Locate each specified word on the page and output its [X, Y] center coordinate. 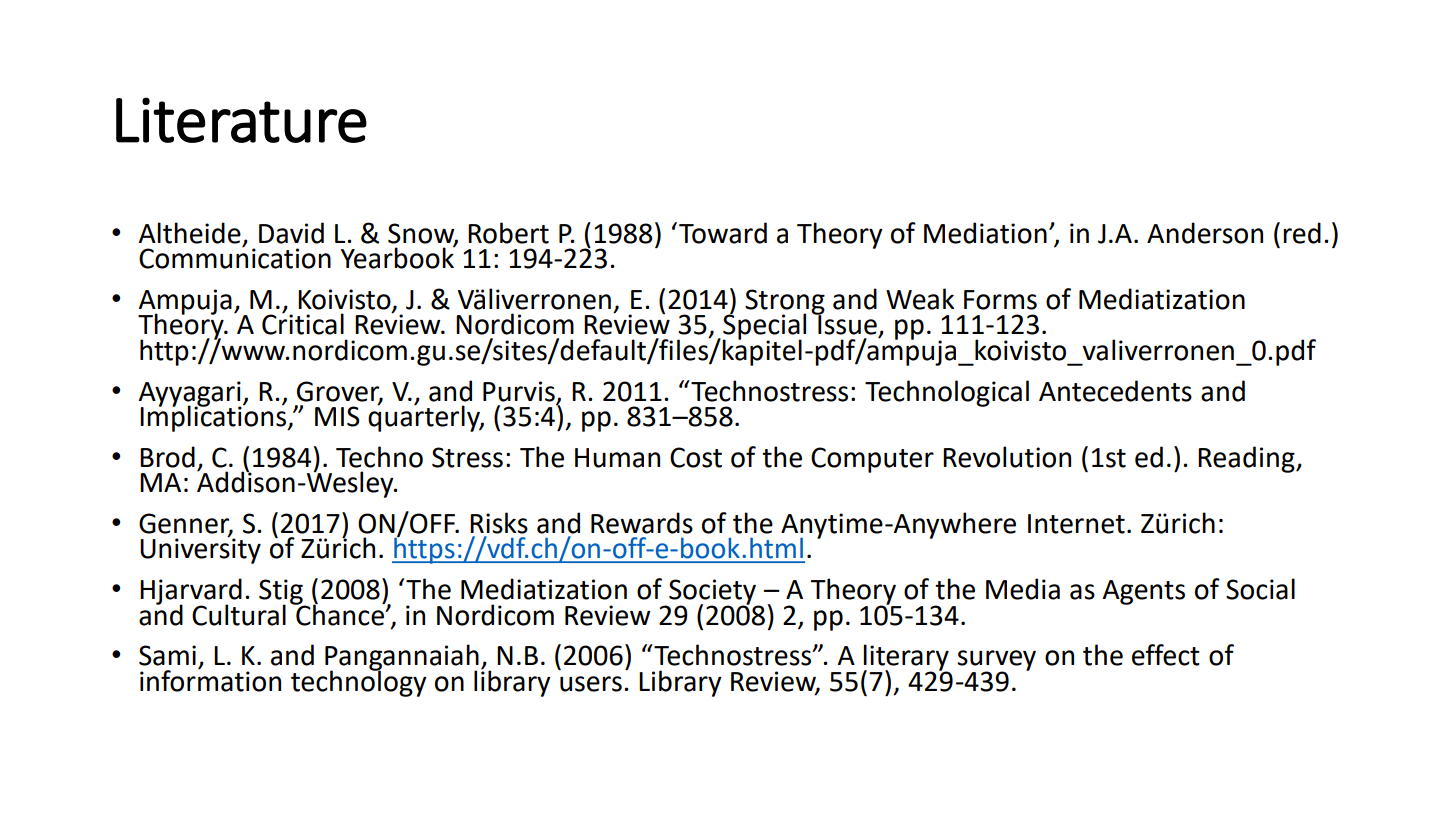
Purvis [519, 391]
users [591, 684]
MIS [337, 416]
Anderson [1205, 233]
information [210, 680]
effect [1166, 655]
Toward [723, 233]
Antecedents [1115, 391]
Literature [241, 120]
